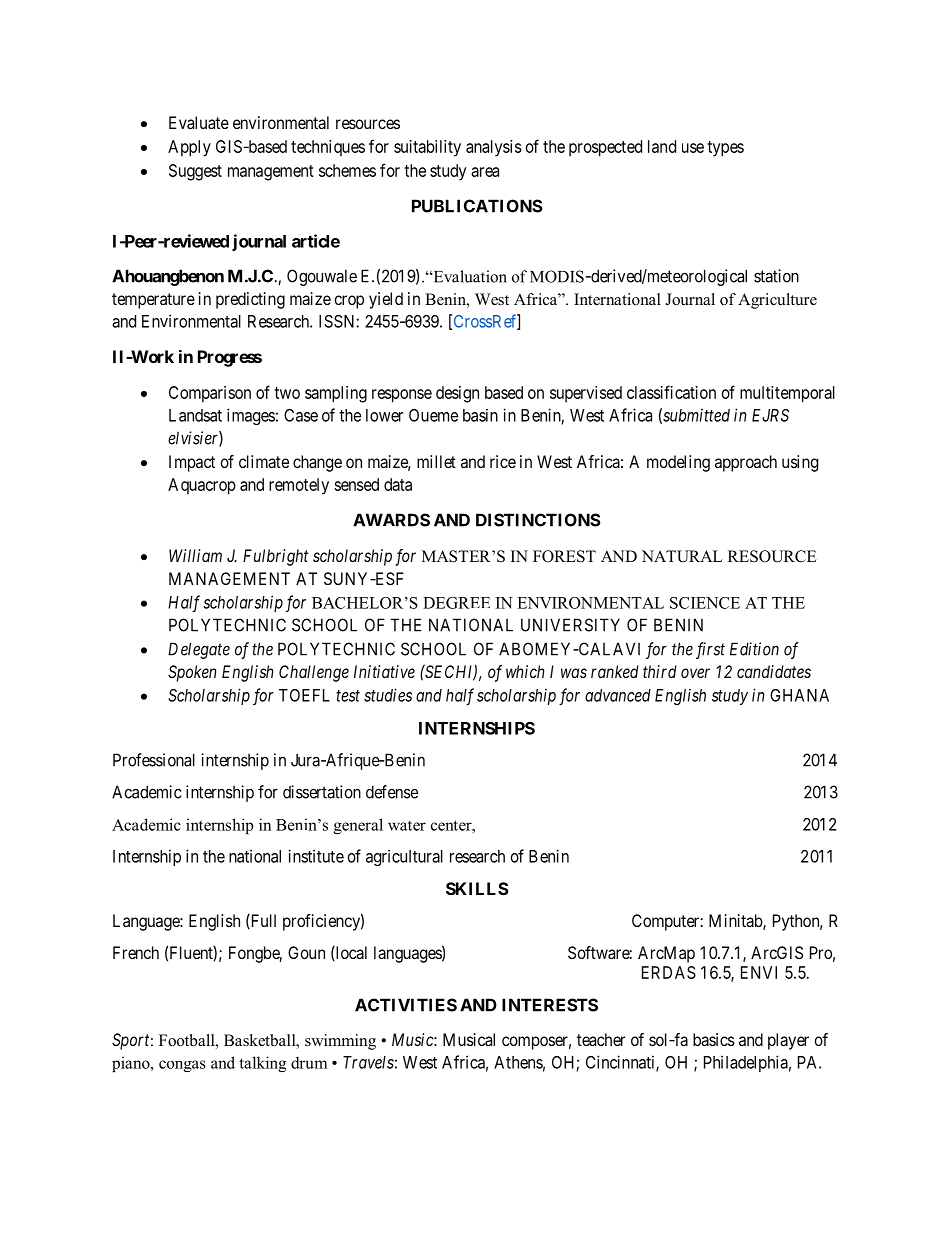 The image size is (952, 1233). Describe the element at coordinates (262, 1064) in the screenshot. I see `talking` at that location.
